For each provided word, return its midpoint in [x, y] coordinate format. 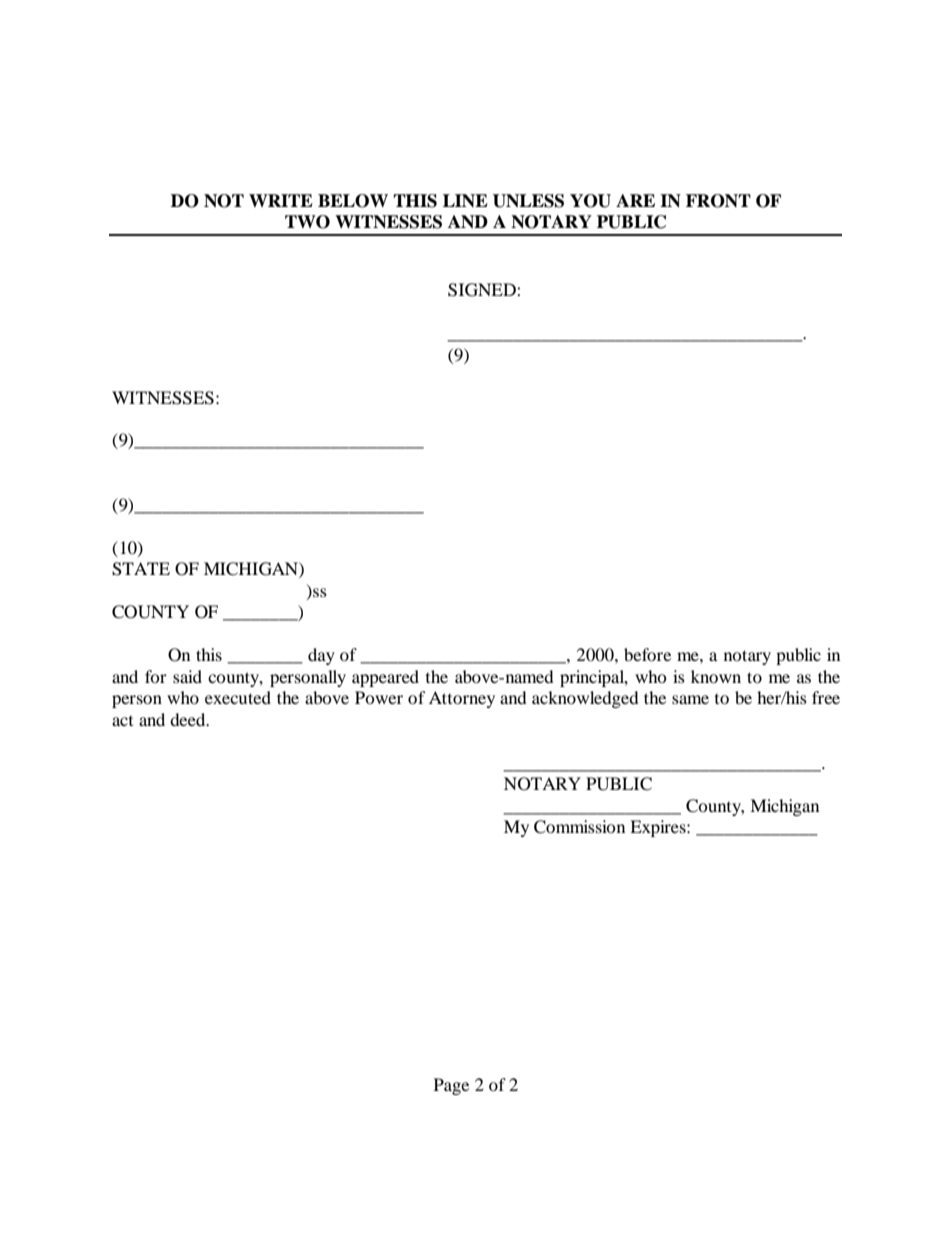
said [187, 676]
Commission [579, 827]
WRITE [281, 200]
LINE [465, 200]
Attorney [462, 699]
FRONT [718, 201]
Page [451, 1086]
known [716, 676]
